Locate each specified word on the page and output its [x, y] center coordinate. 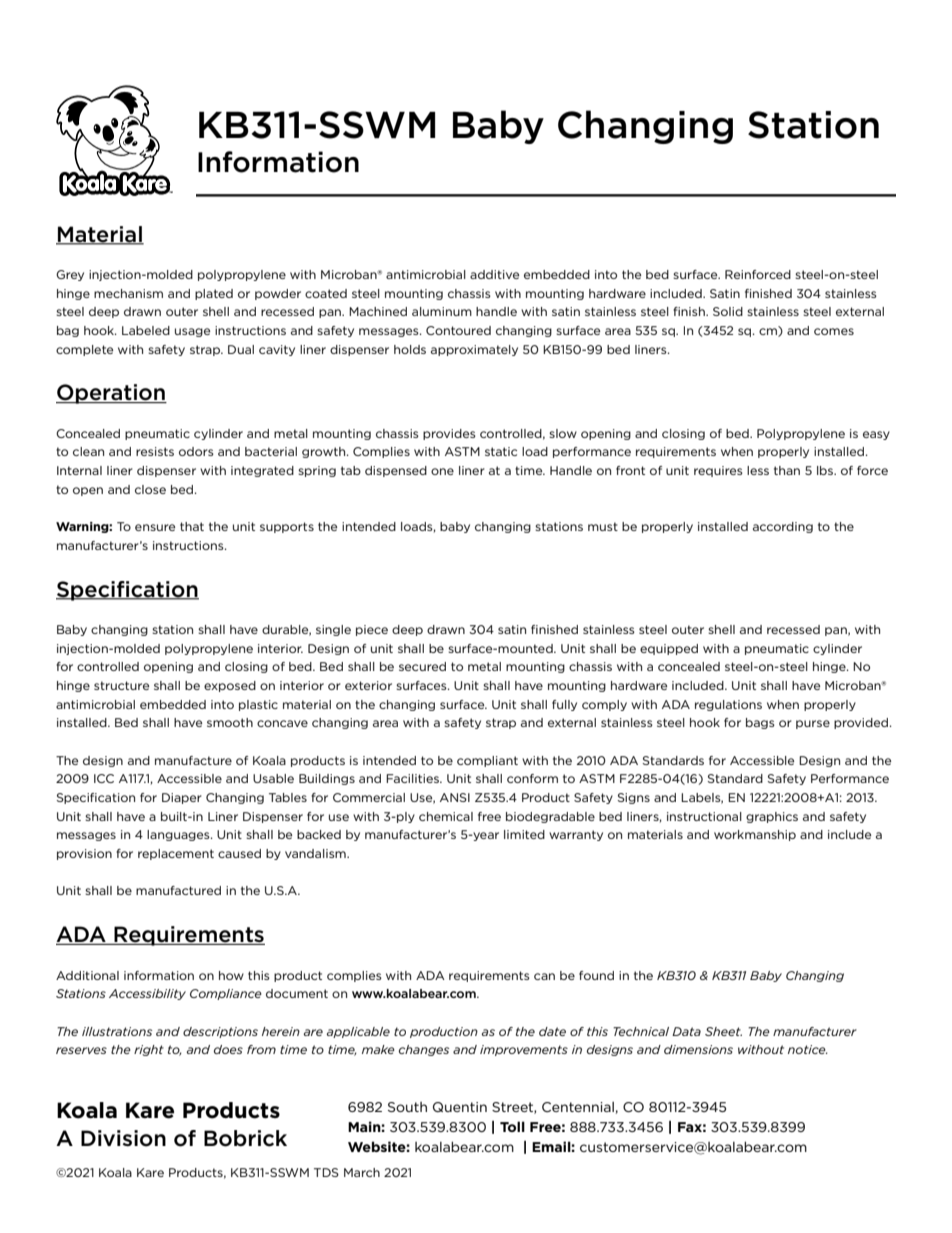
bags [760, 723]
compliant [487, 761]
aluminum [442, 311]
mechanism [128, 293]
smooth [230, 722]
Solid [728, 311]
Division [123, 1138]
